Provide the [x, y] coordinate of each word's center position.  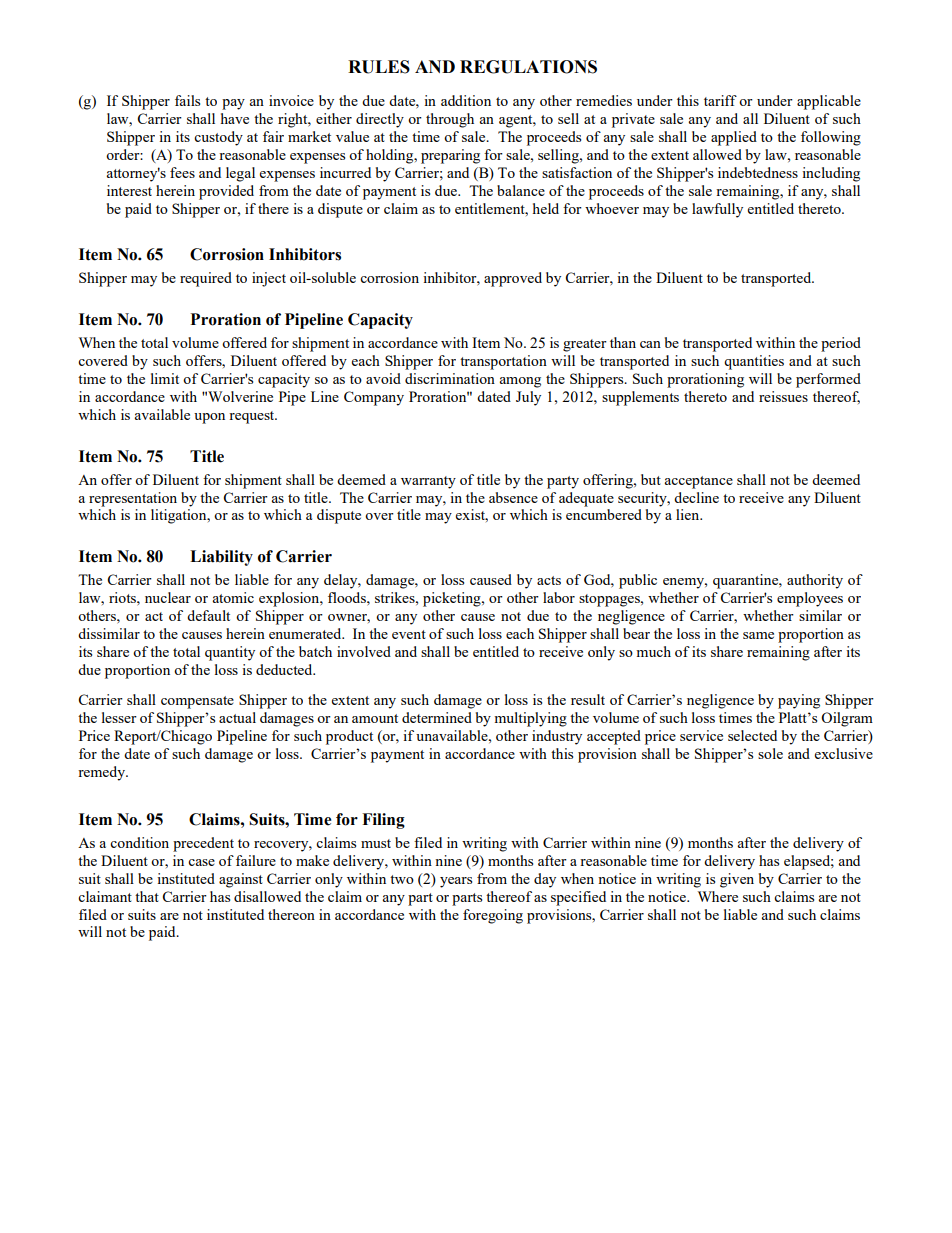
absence [513, 497]
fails [187, 100]
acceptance [698, 482]
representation [133, 499]
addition [466, 100]
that [147, 896]
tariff [720, 100]
